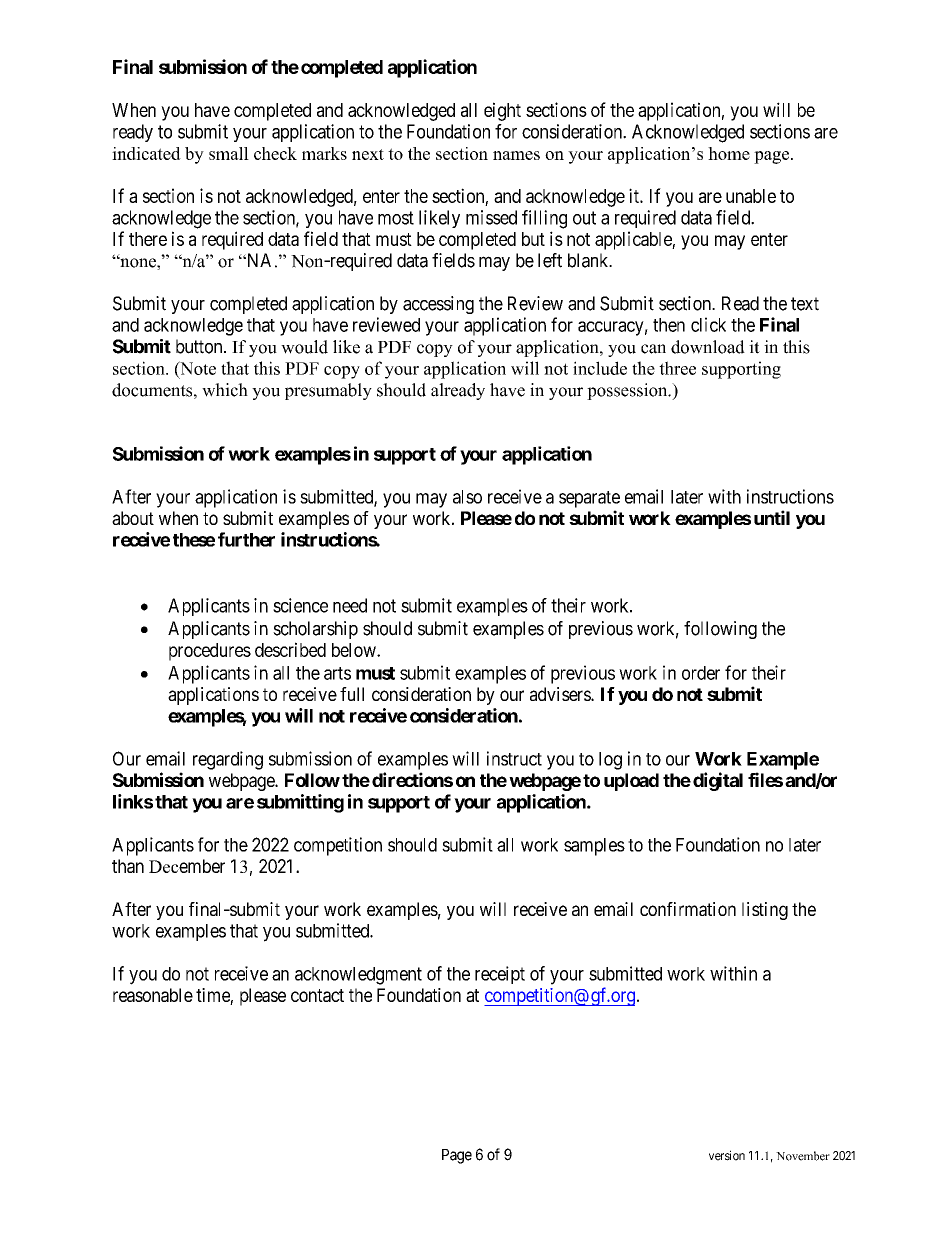 Image resolution: width=952 pixels, height=1233 pixels. Describe the element at coordinates (438, 305) in the document. I see `accessing` at that location.
